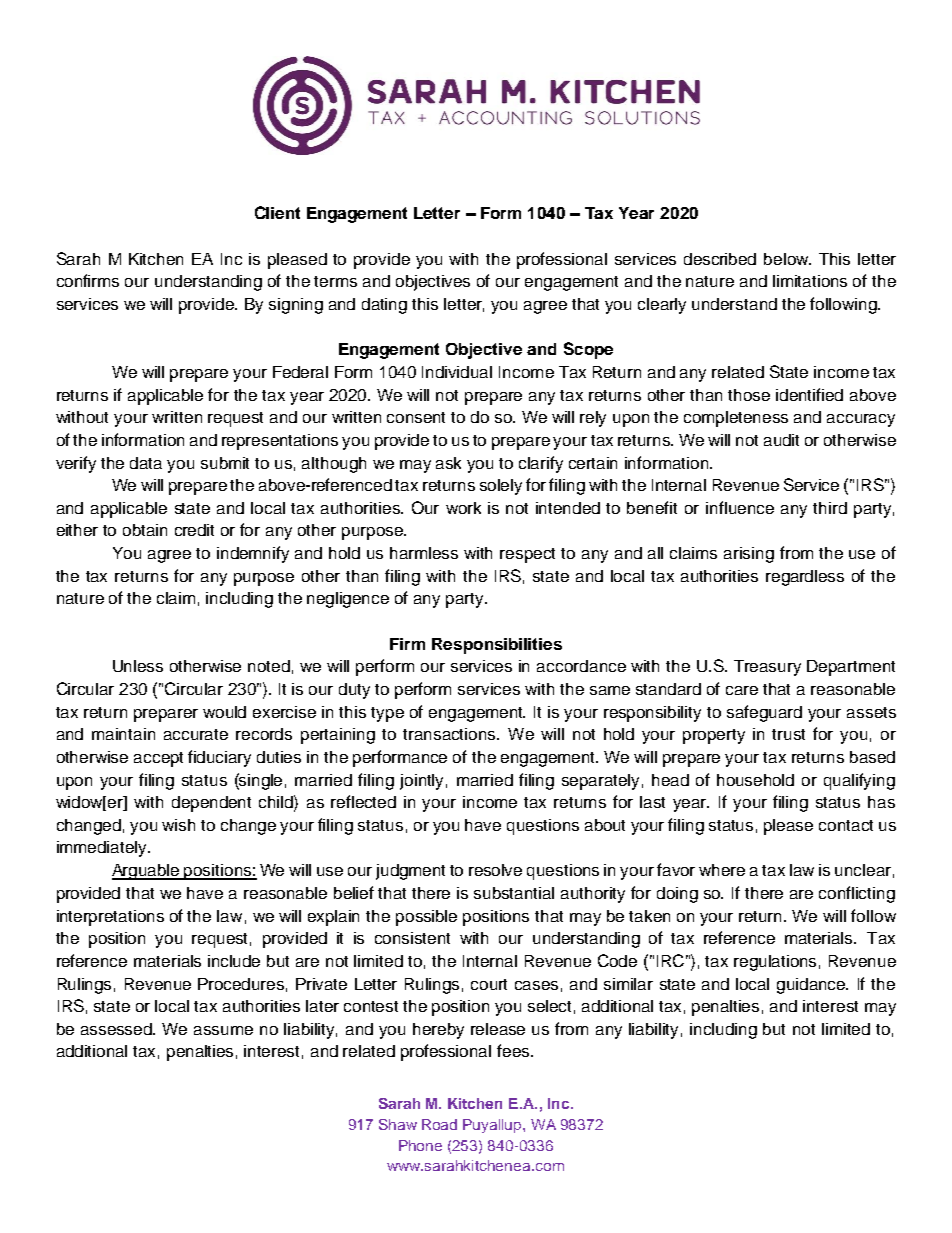  What do you see at coordinates (194, 530) in the document?
I see `credit` at bounding box center [194, 530].
